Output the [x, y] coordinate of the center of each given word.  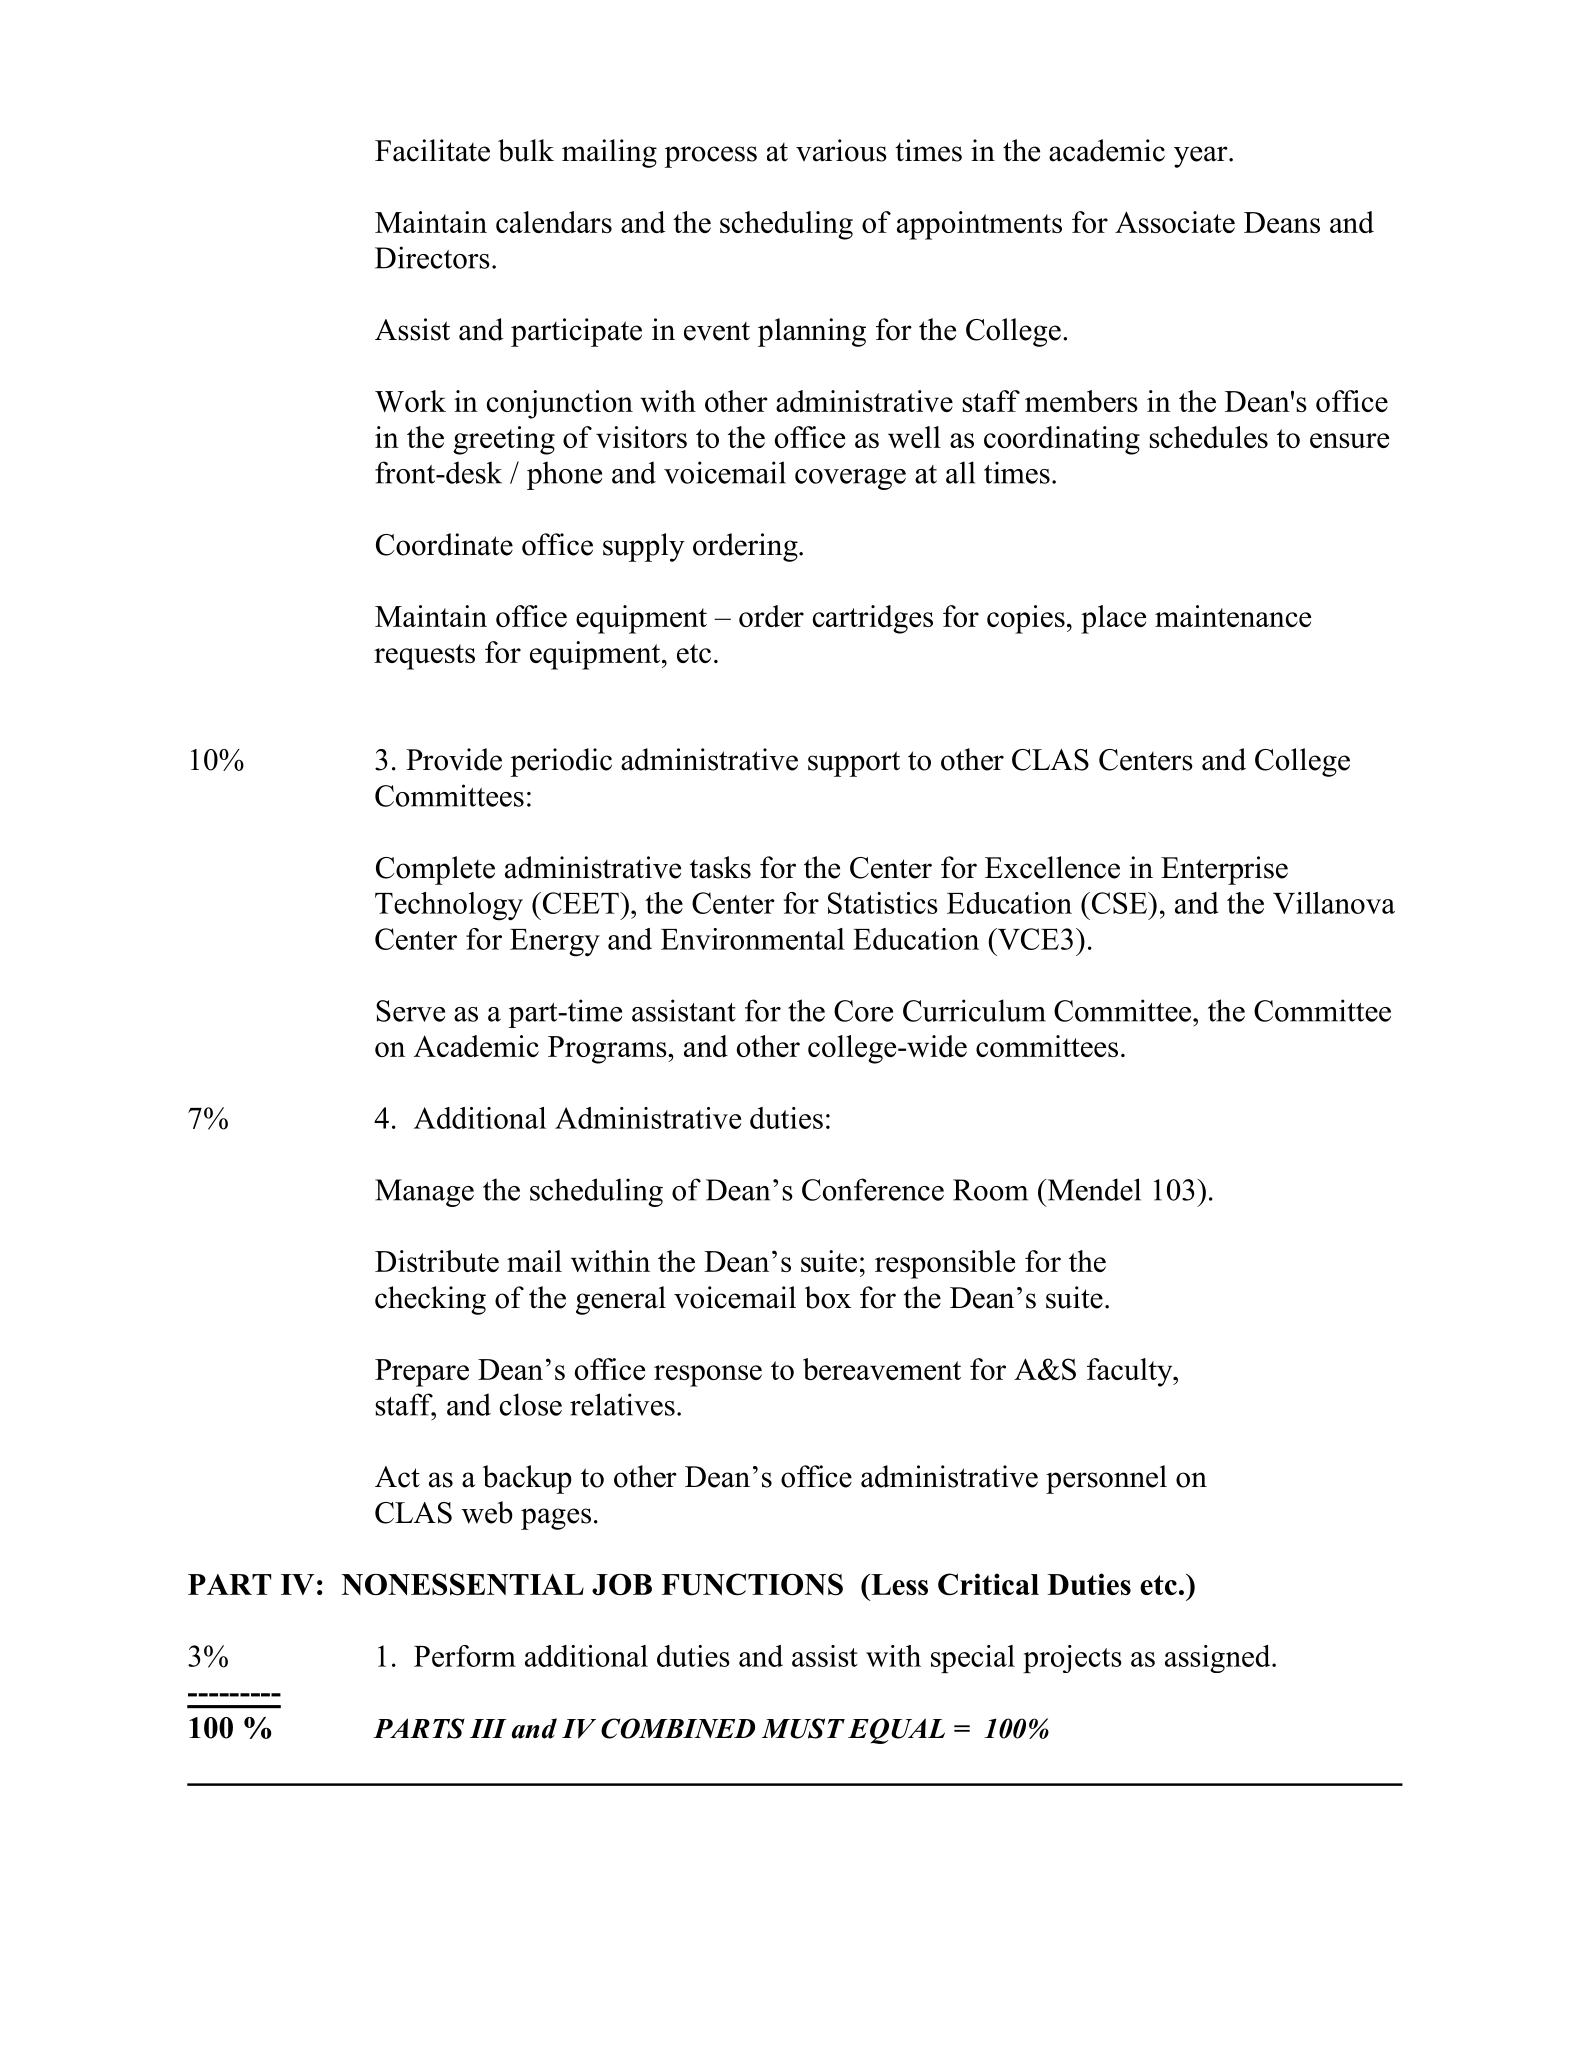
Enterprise [1224, 870]
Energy [555, 943]
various [841, 150]
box [828, 1297]
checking [430, 1300]
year [1202, 157]
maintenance [1233, 616]
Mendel [1093, 1189]
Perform [465, 1656]
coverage [850, 479]
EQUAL [896, 1731]
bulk [526, 150]
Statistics [883, 903]
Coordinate [444, 544]
